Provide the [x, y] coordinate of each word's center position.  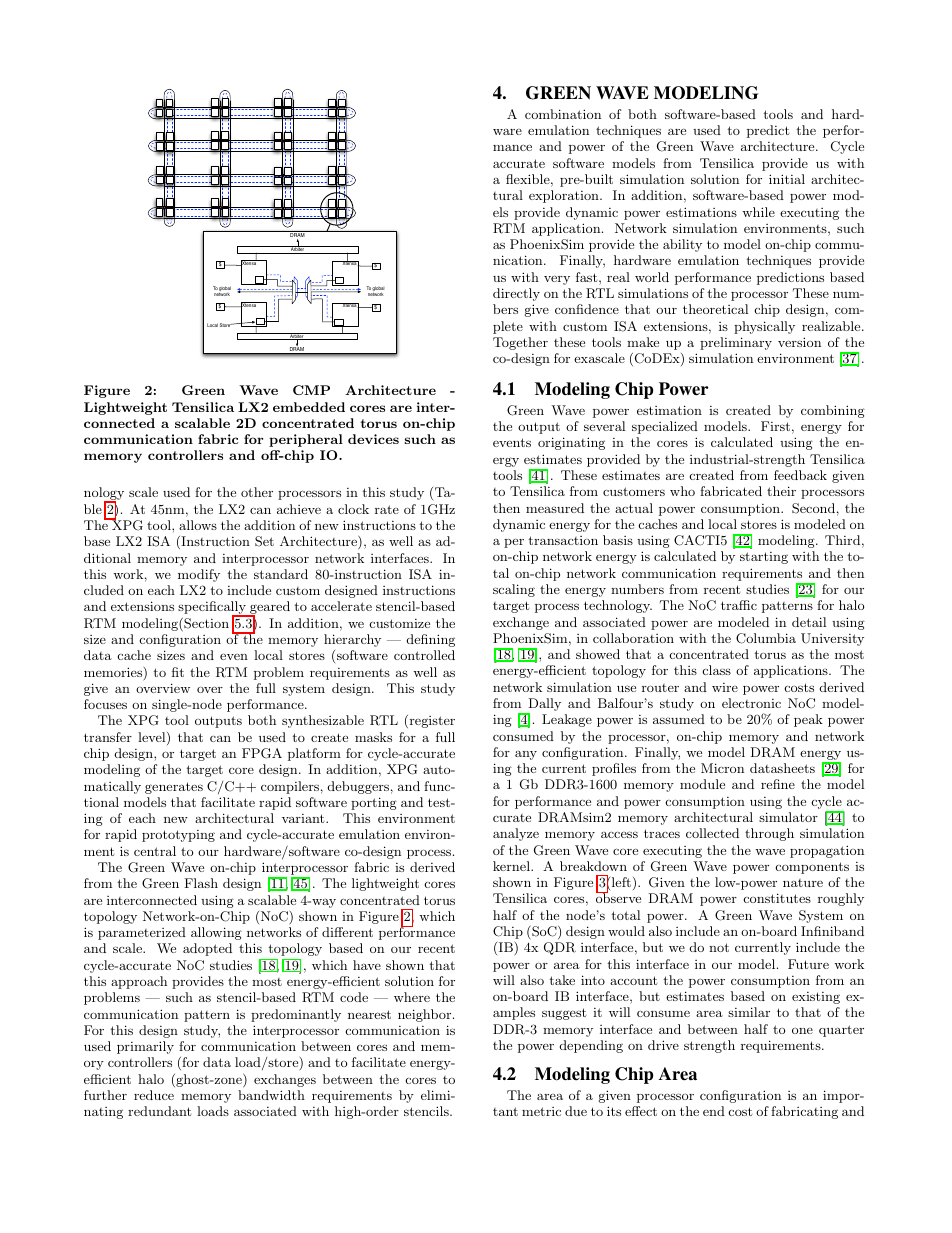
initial [787, 179]
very [557, 280]
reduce [154, 1095]
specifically [213, 609]
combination [563, 114]
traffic [739, 605]
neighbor [424, 1015]
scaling [514, 590]
